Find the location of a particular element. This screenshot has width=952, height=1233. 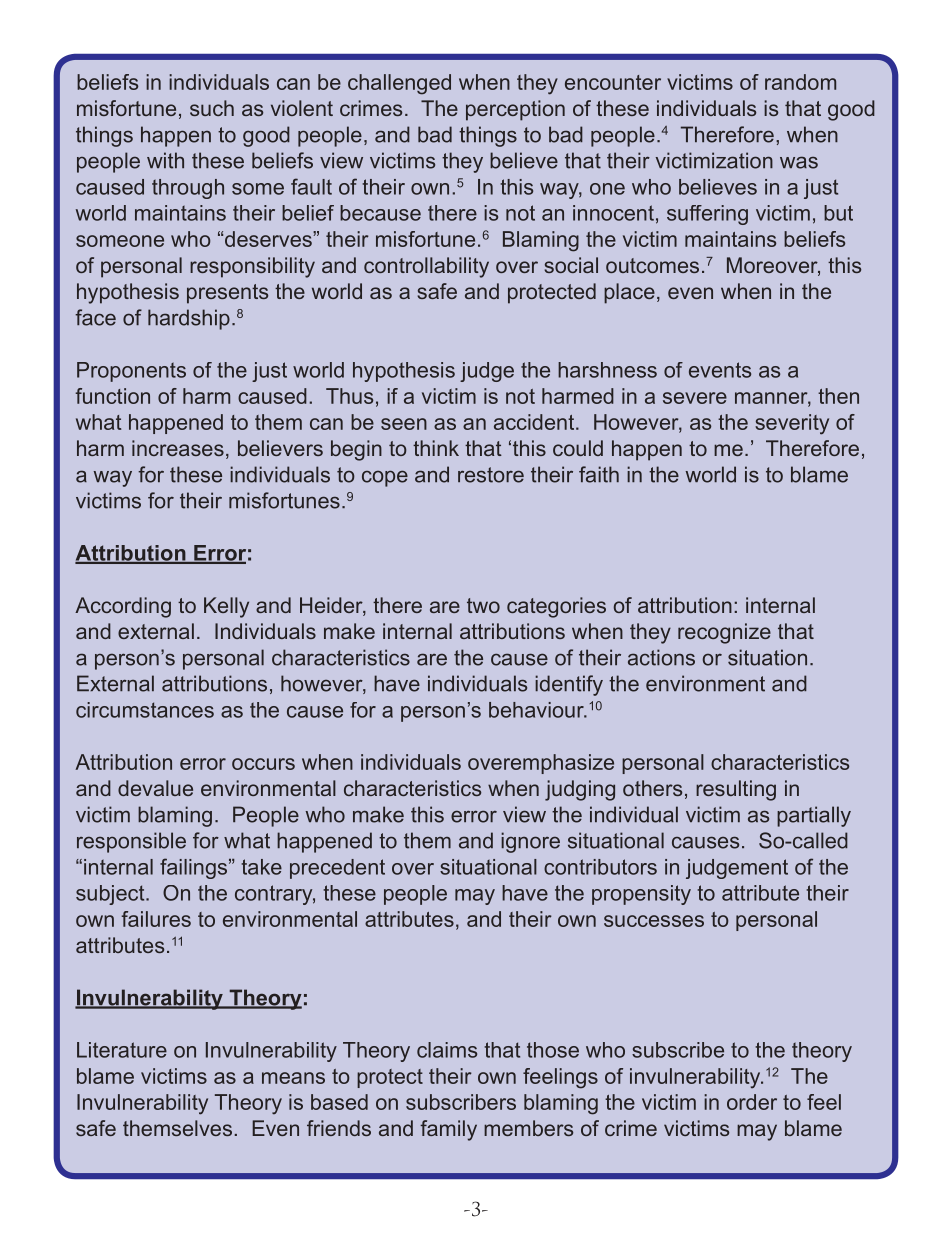

responsible is located at coordinates (131, 842).
